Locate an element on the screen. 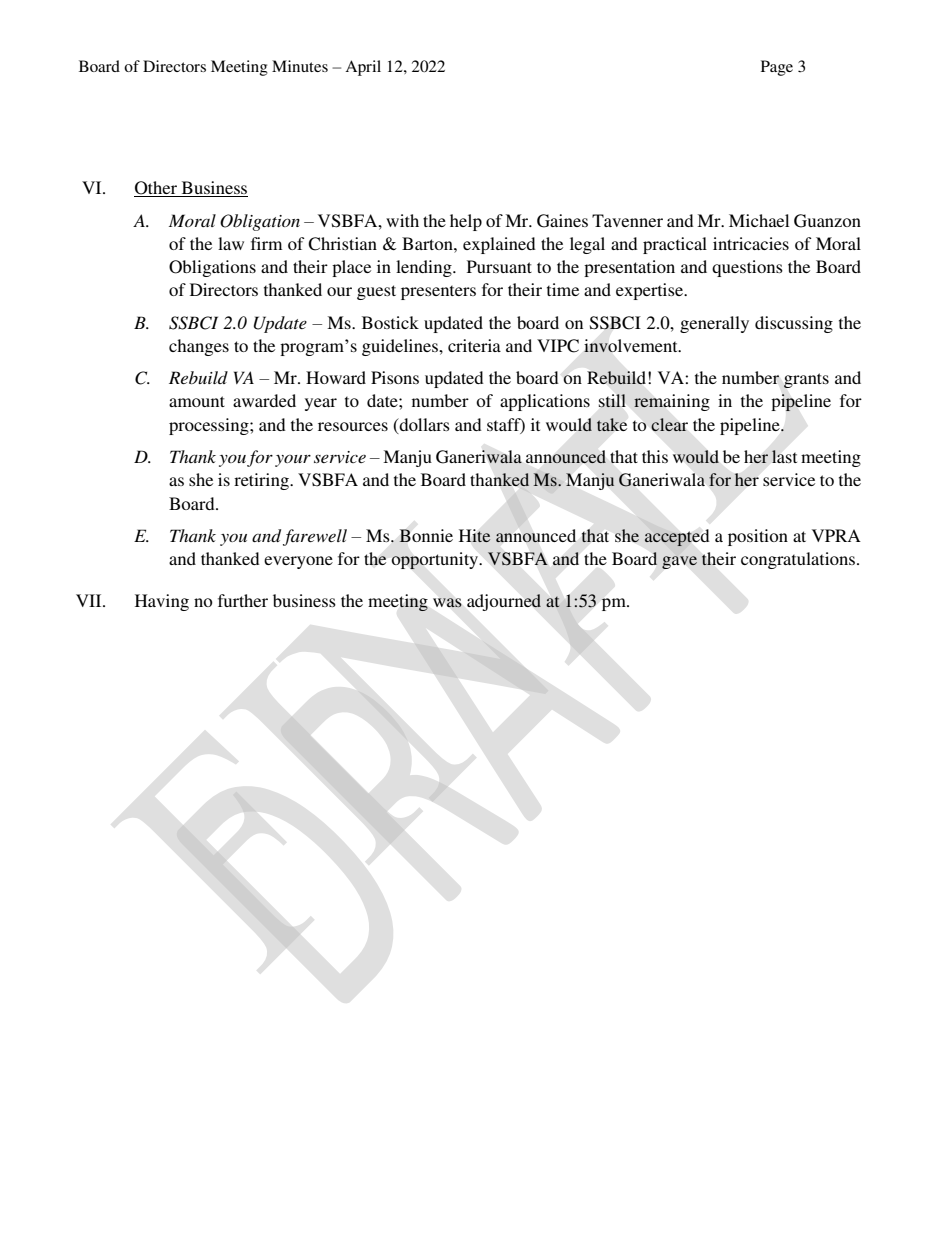 Image resolution: width=952 pixels, height=1233 pixels. gave is located at coordinates (679, 562).
